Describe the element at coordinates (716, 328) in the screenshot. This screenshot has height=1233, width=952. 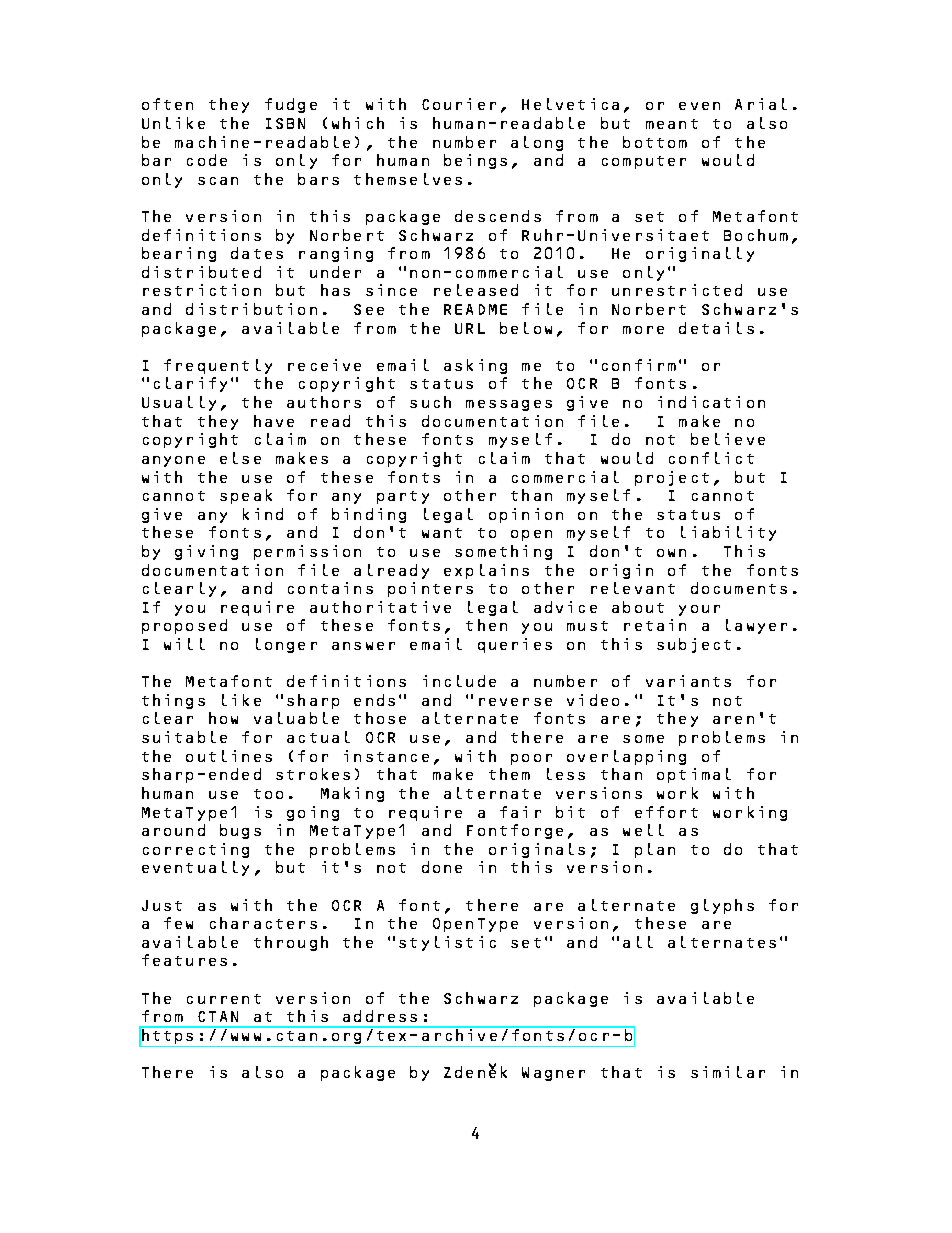
I see `details` at that location.
